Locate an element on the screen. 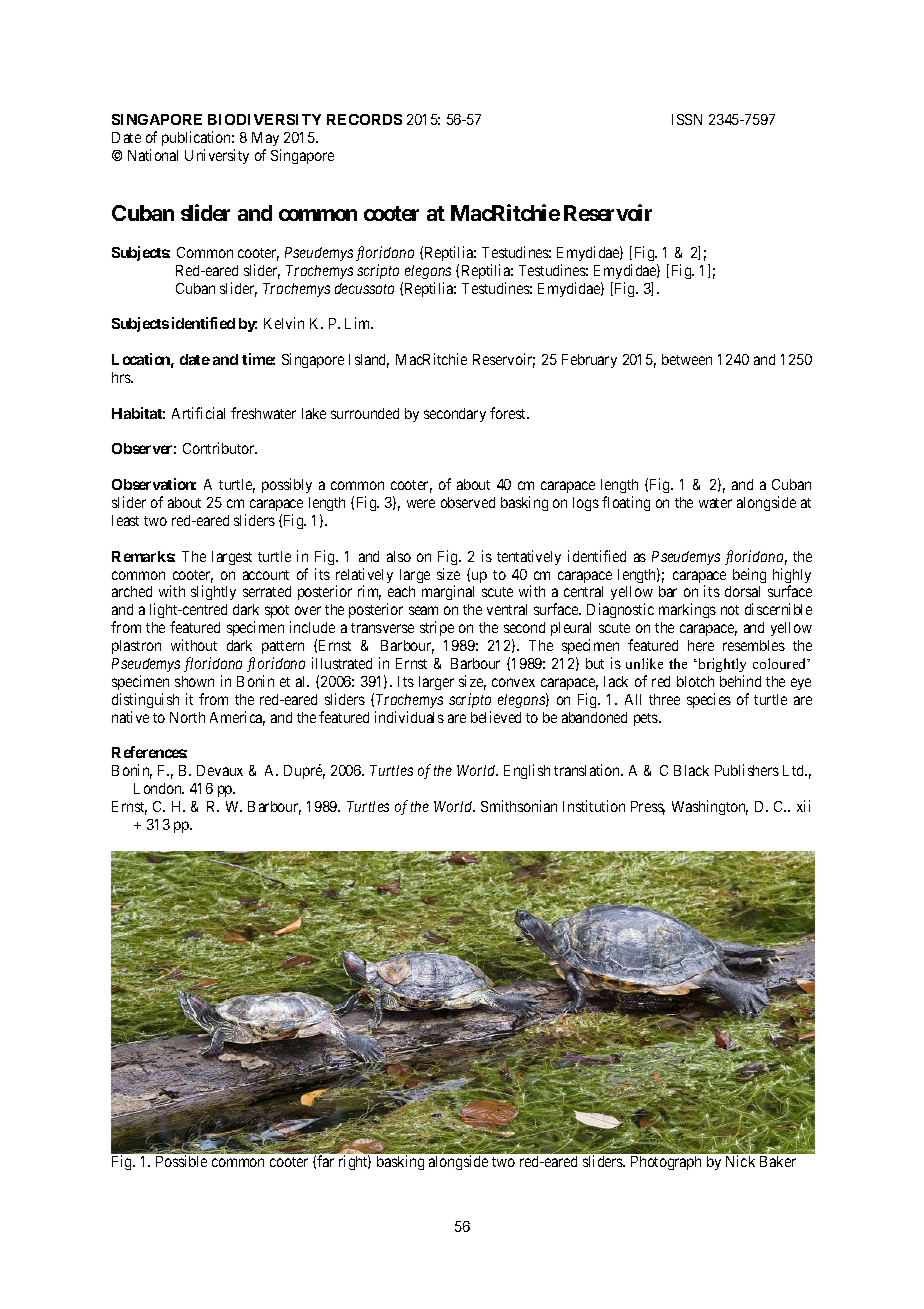 Image resolution: width=924 pixels, height=1309 pixels. Washington is located at coordinates (710, 807).
